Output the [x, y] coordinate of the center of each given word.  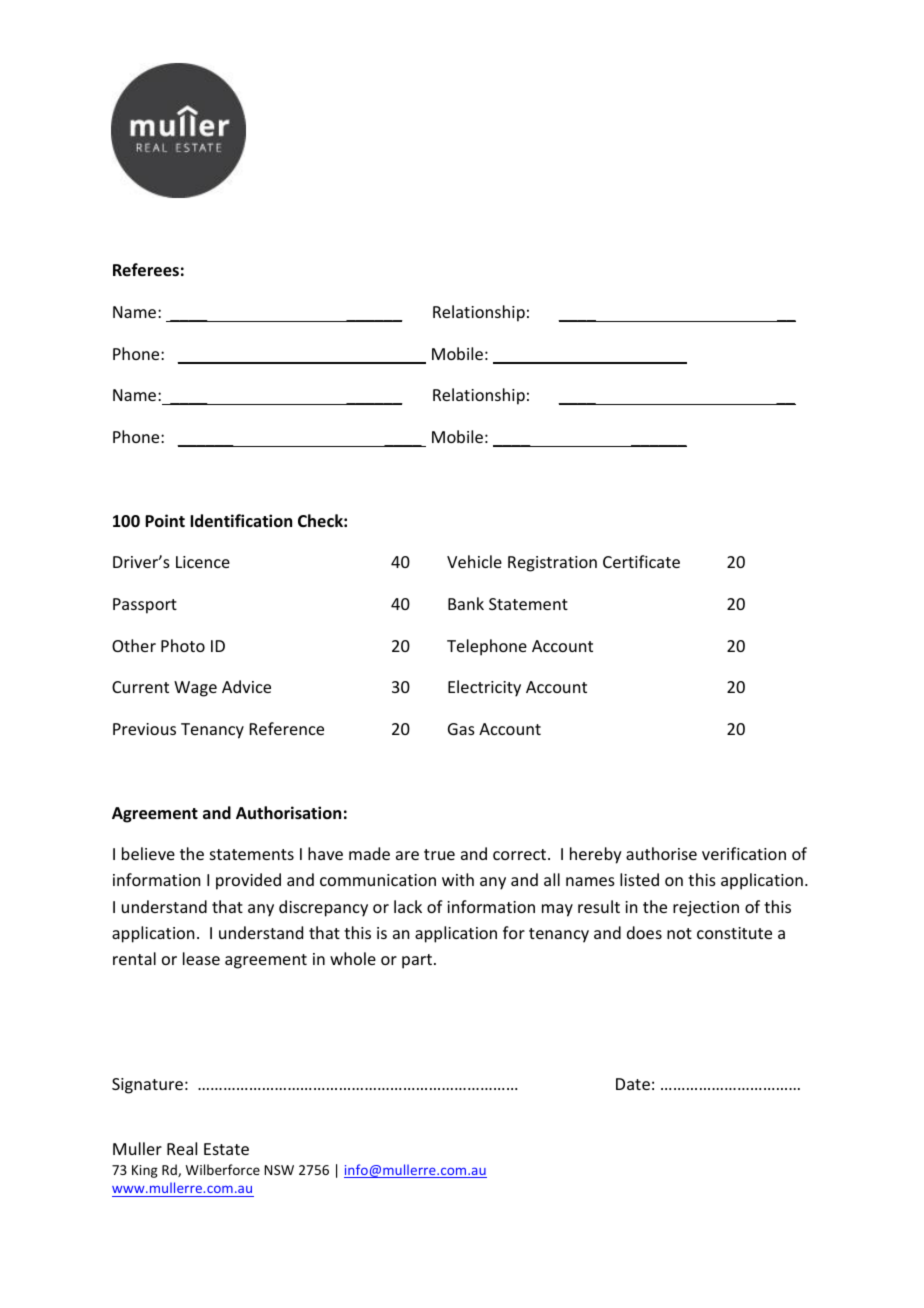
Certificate [641, 561]
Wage [195, 689]
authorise [661, 853]
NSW [279, 1170]
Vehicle [474, 561]
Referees [146, 270]
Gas [461, 729]
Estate [226, 1149]
